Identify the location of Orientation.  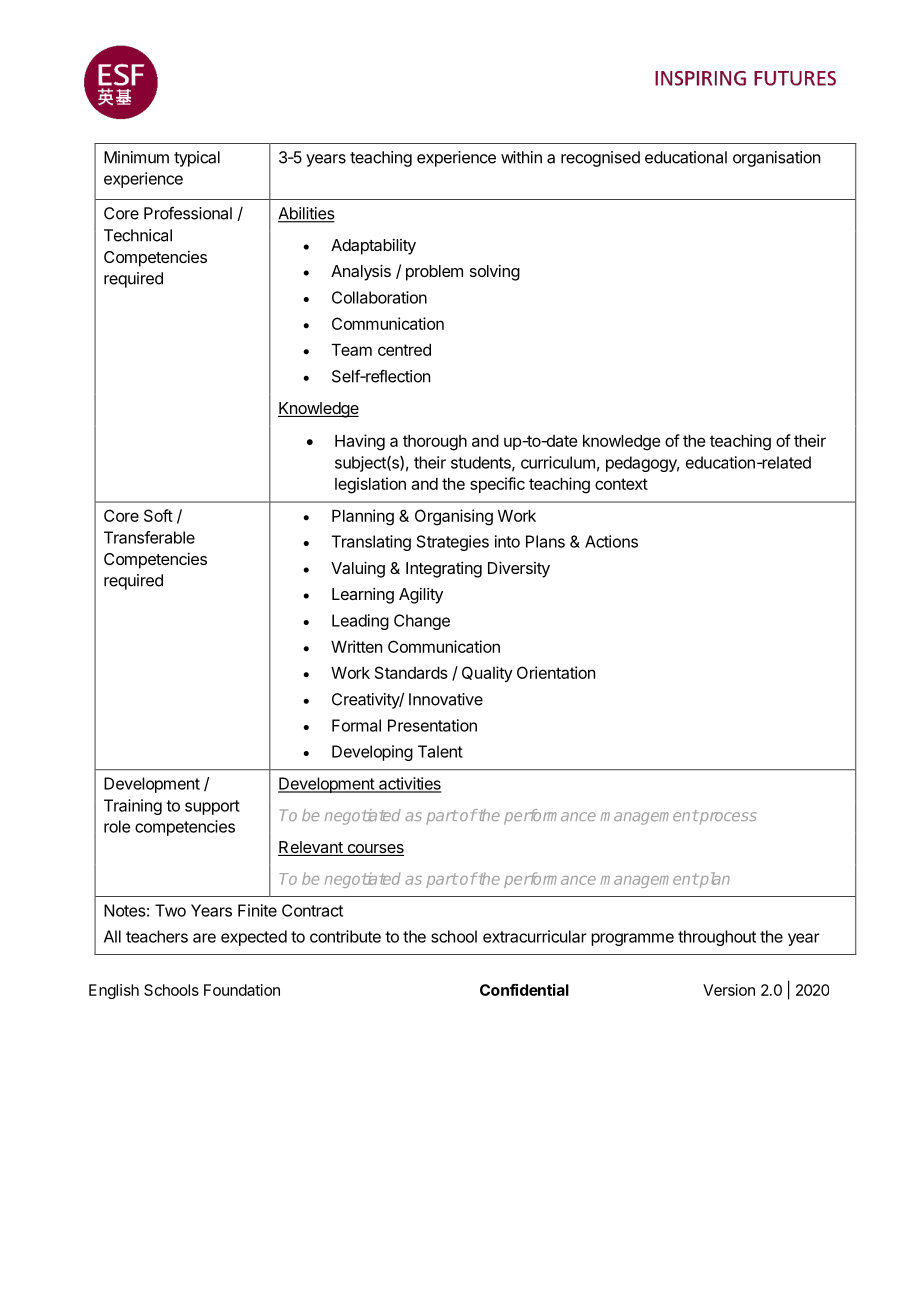
(556, 672).
